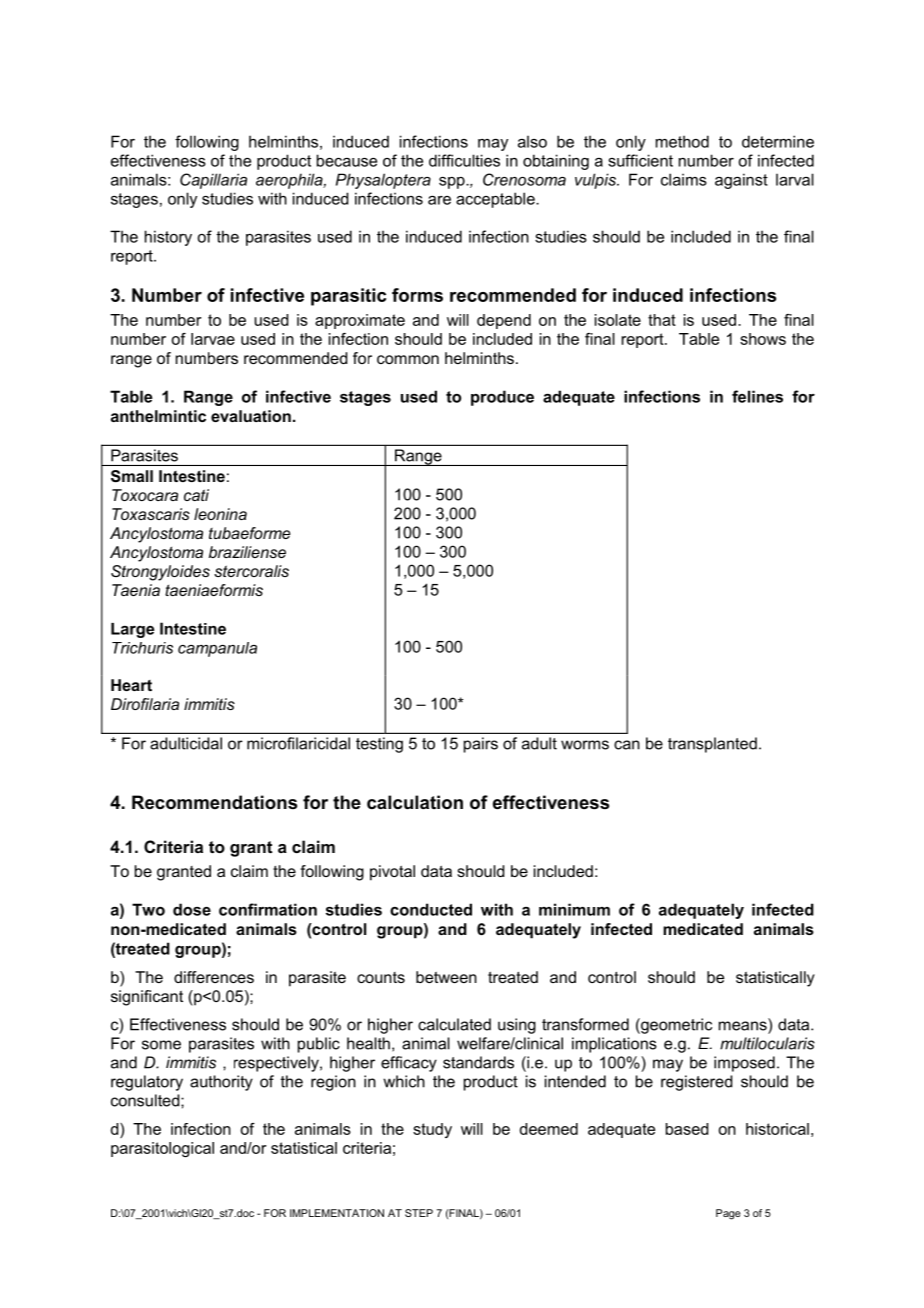  What do you see at coordinates (419, 1213) in the screenshot?
I see `STEP` at bounding box center [419, 1213].
